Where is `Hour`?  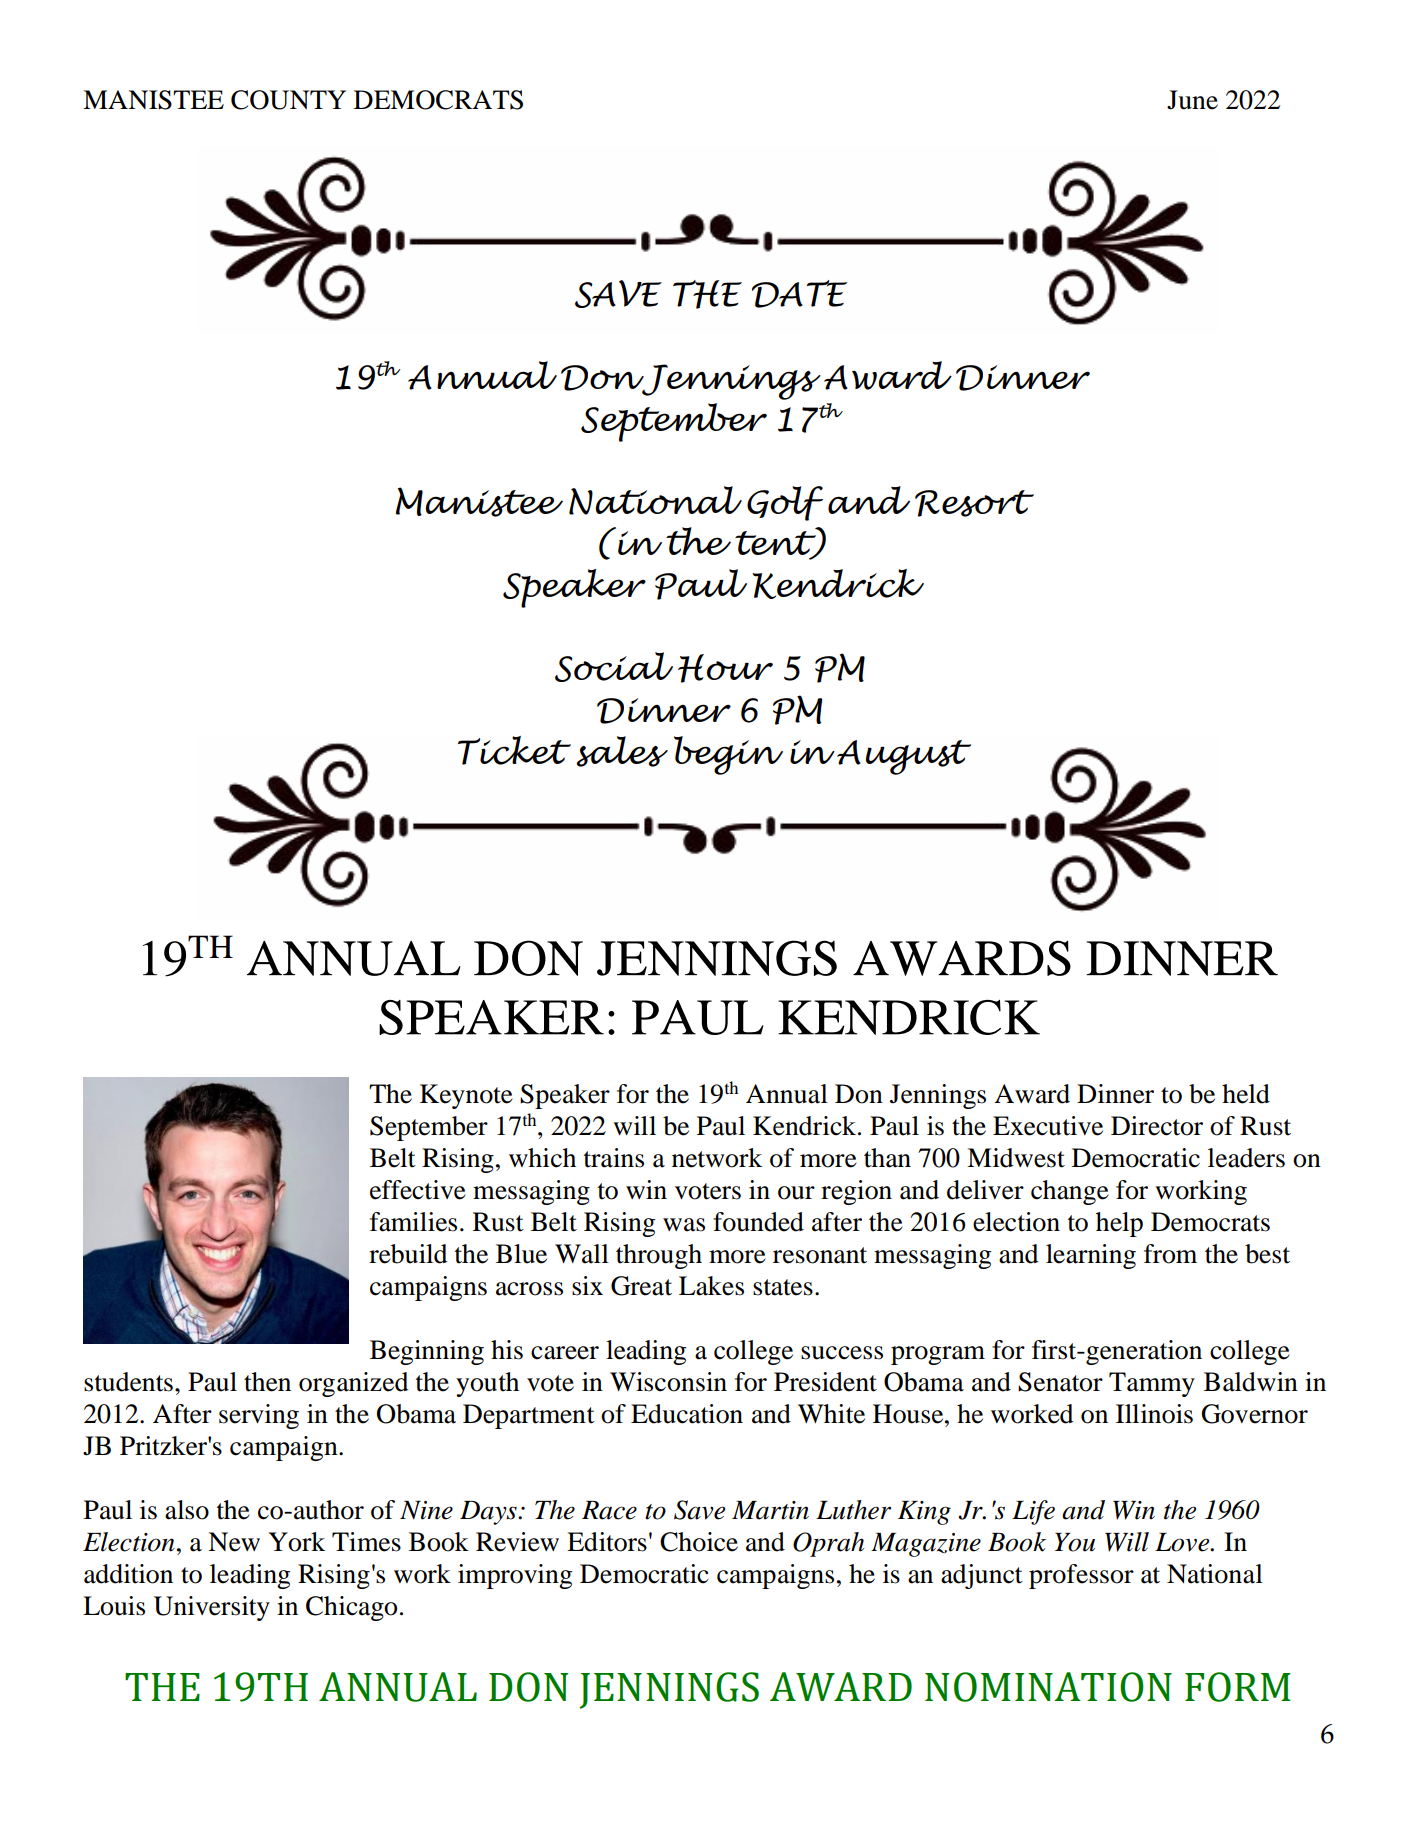 Hour is located at coordinates (725, 668).
